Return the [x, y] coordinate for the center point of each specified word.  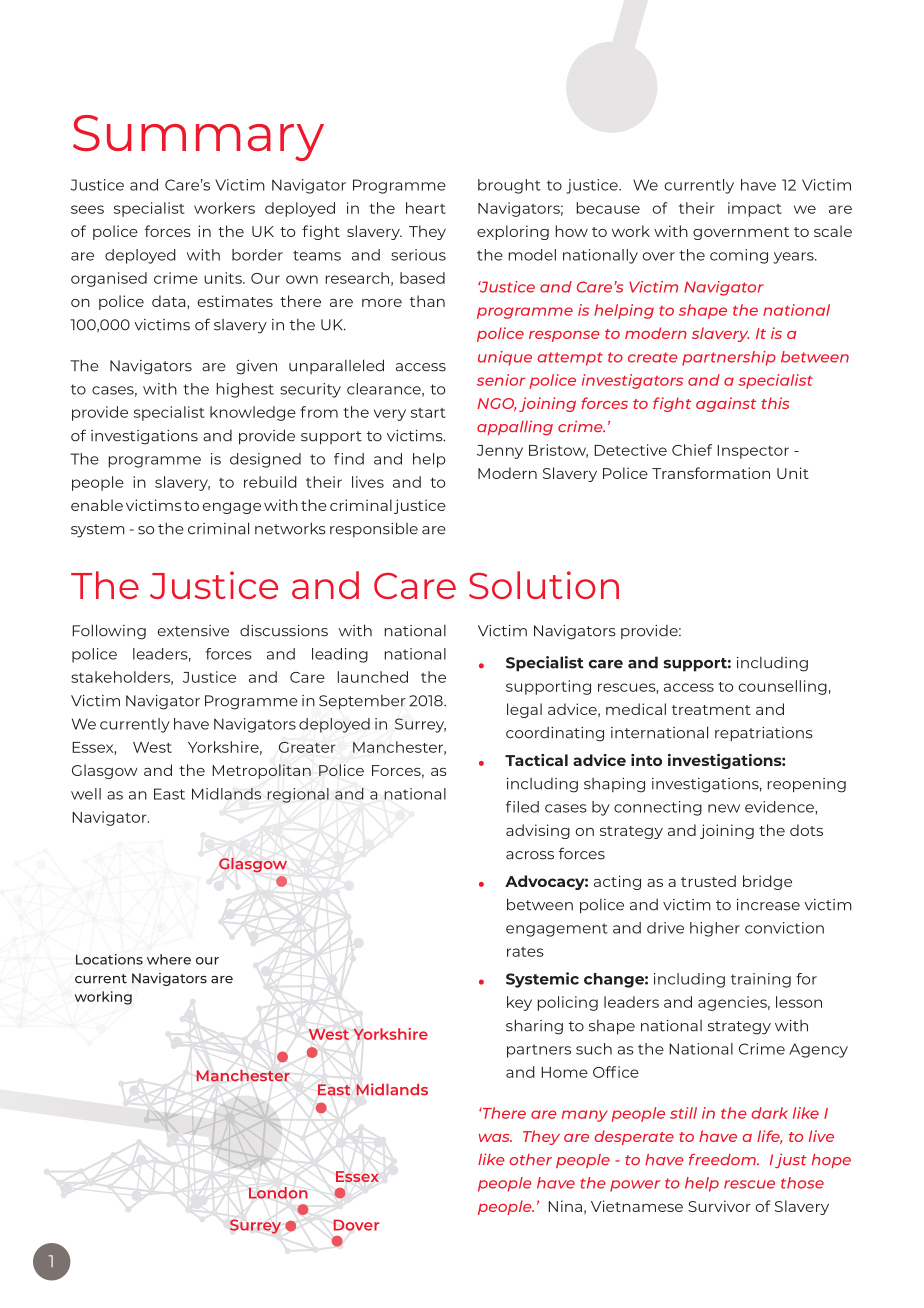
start [428, 413]
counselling [782, 687]
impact [755, 209]
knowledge [253, 413]
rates [525, 952]
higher [715, 929]
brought [509, 186]
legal [524, 710]
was [495, 1138]
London [278, 1193]
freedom [723, 1159]
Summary [198, 138]
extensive [193, 631]
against [726, 404]
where [169, 959]
